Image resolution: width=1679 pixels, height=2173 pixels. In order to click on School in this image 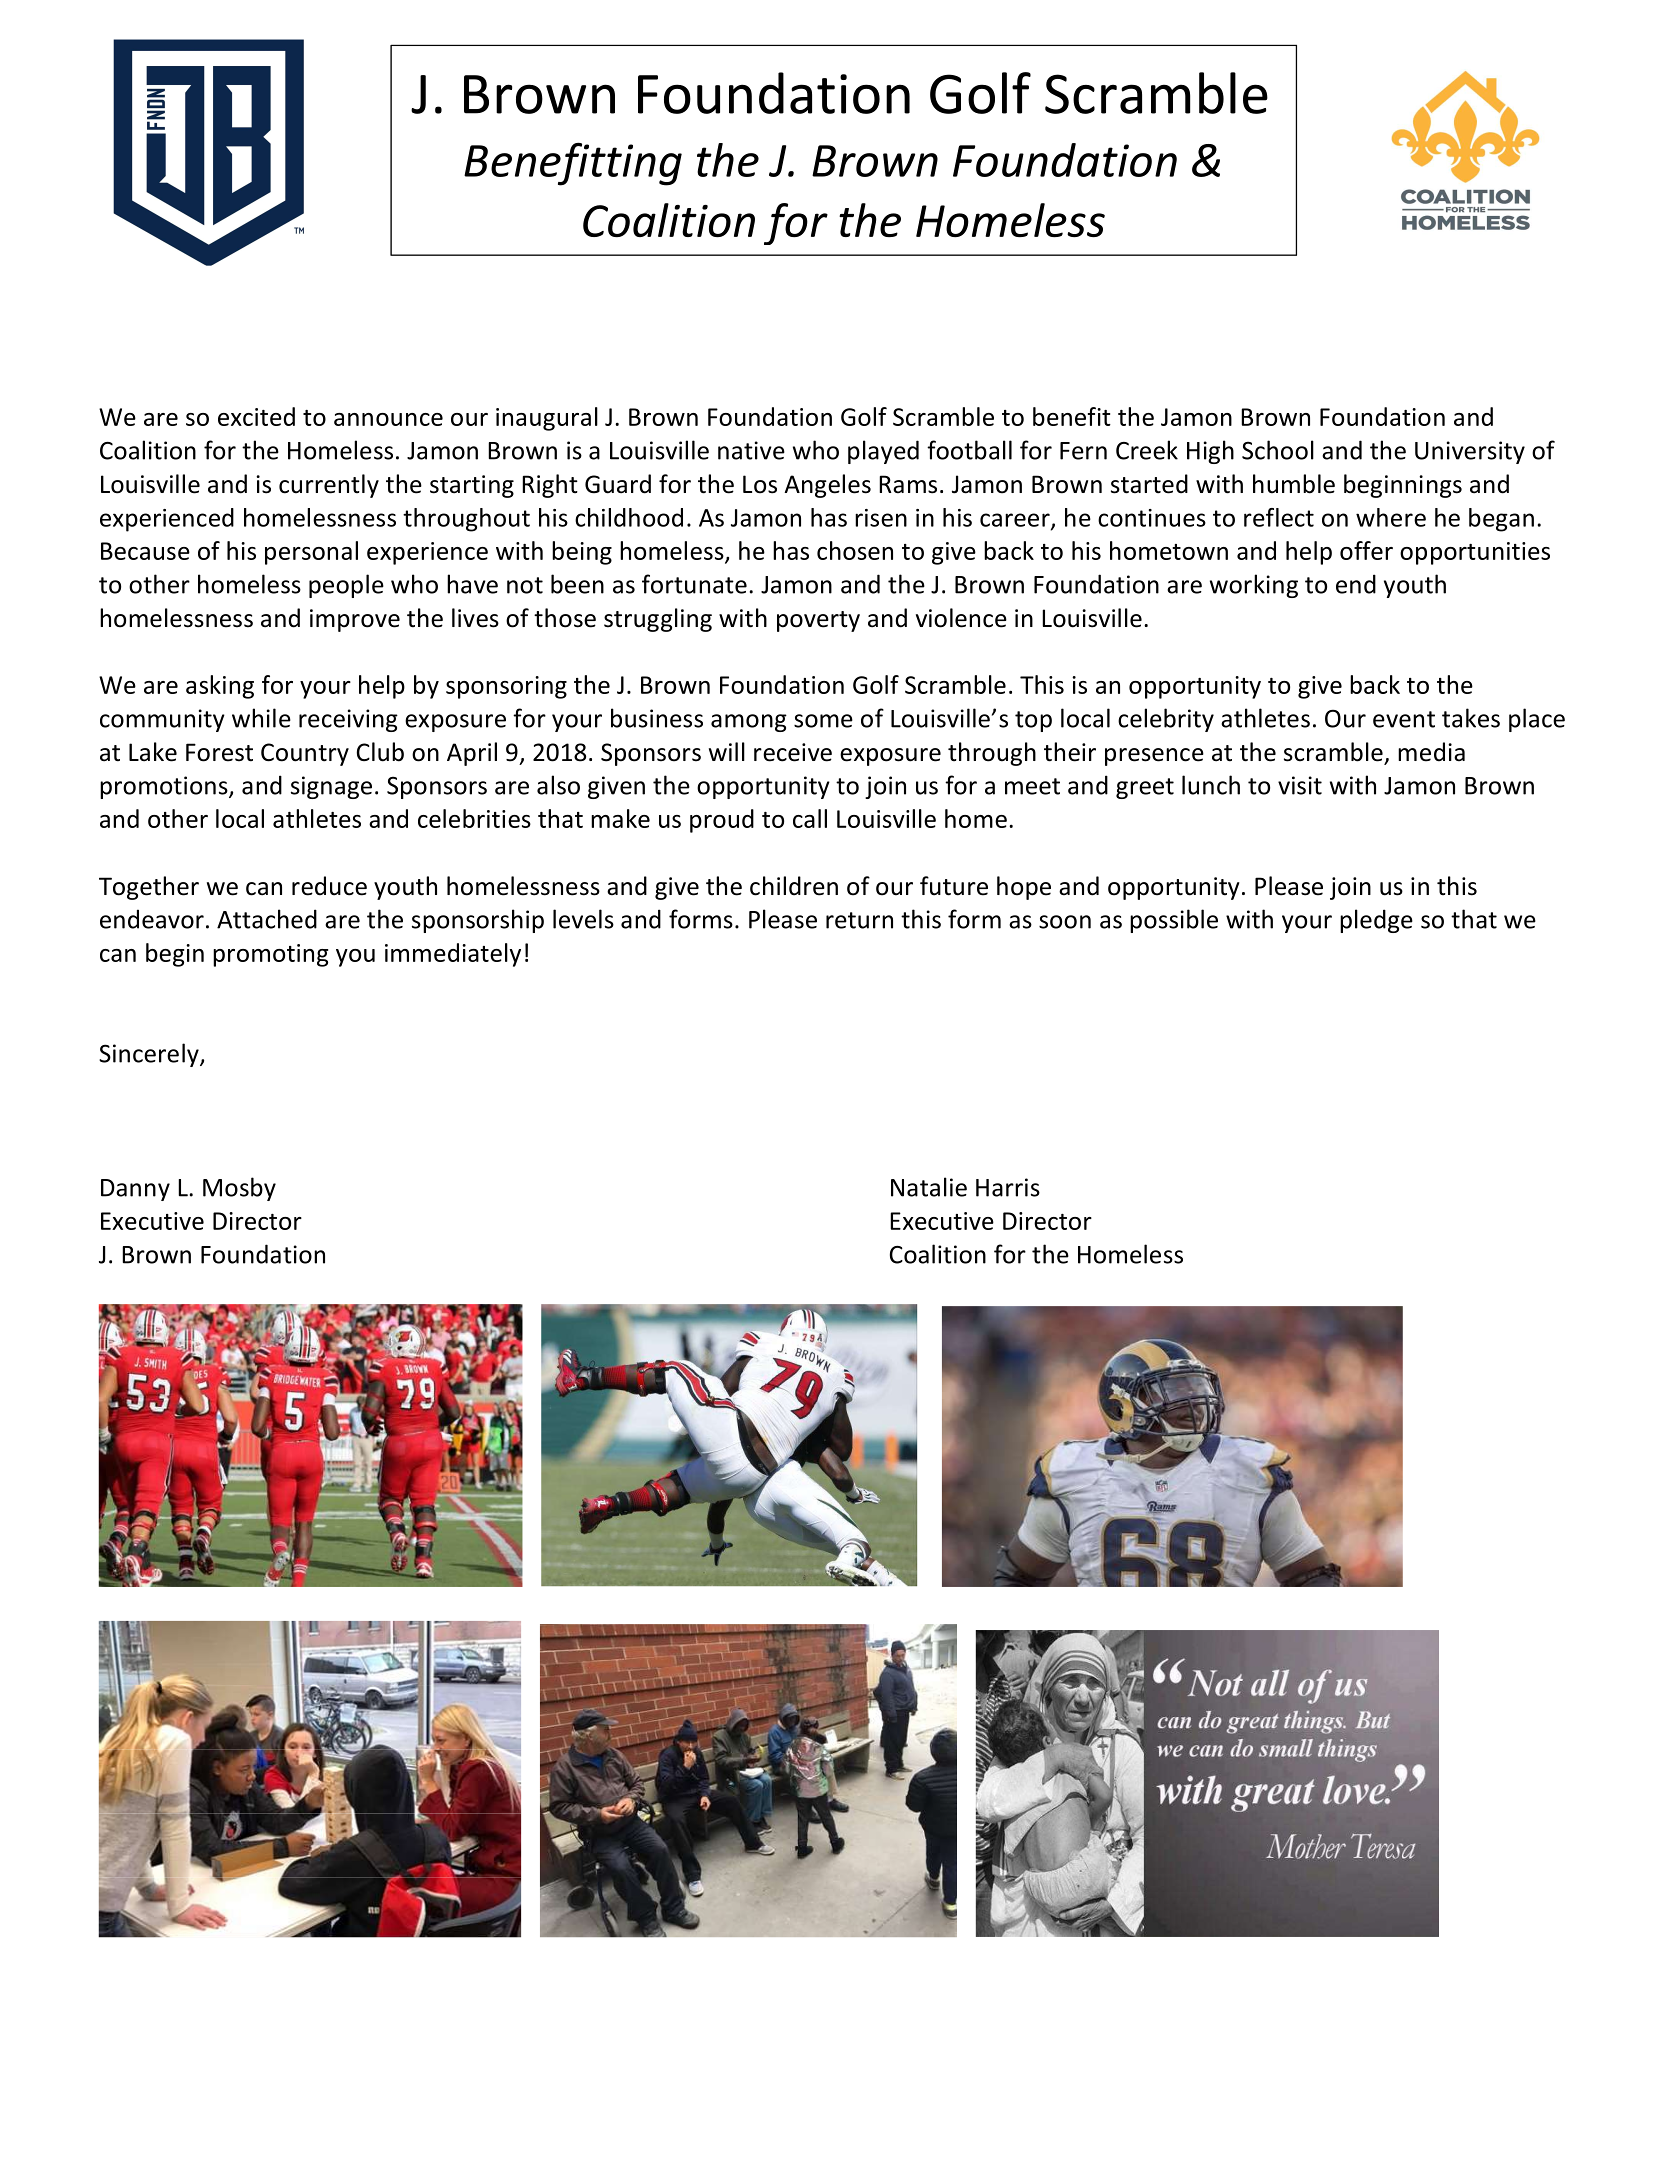, I will do `click(1278, 450)`.
